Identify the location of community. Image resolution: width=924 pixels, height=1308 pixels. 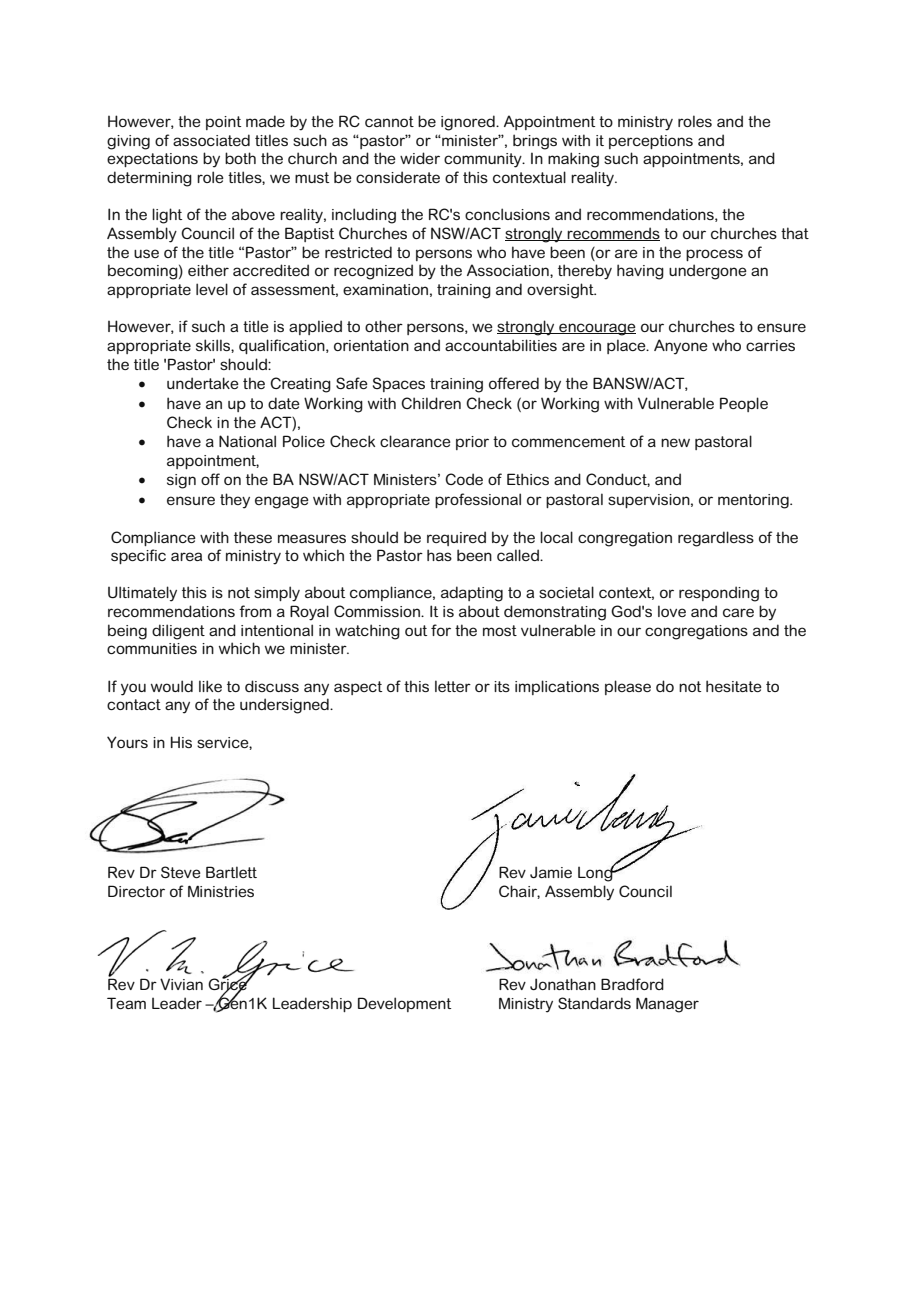
(484, 160).
